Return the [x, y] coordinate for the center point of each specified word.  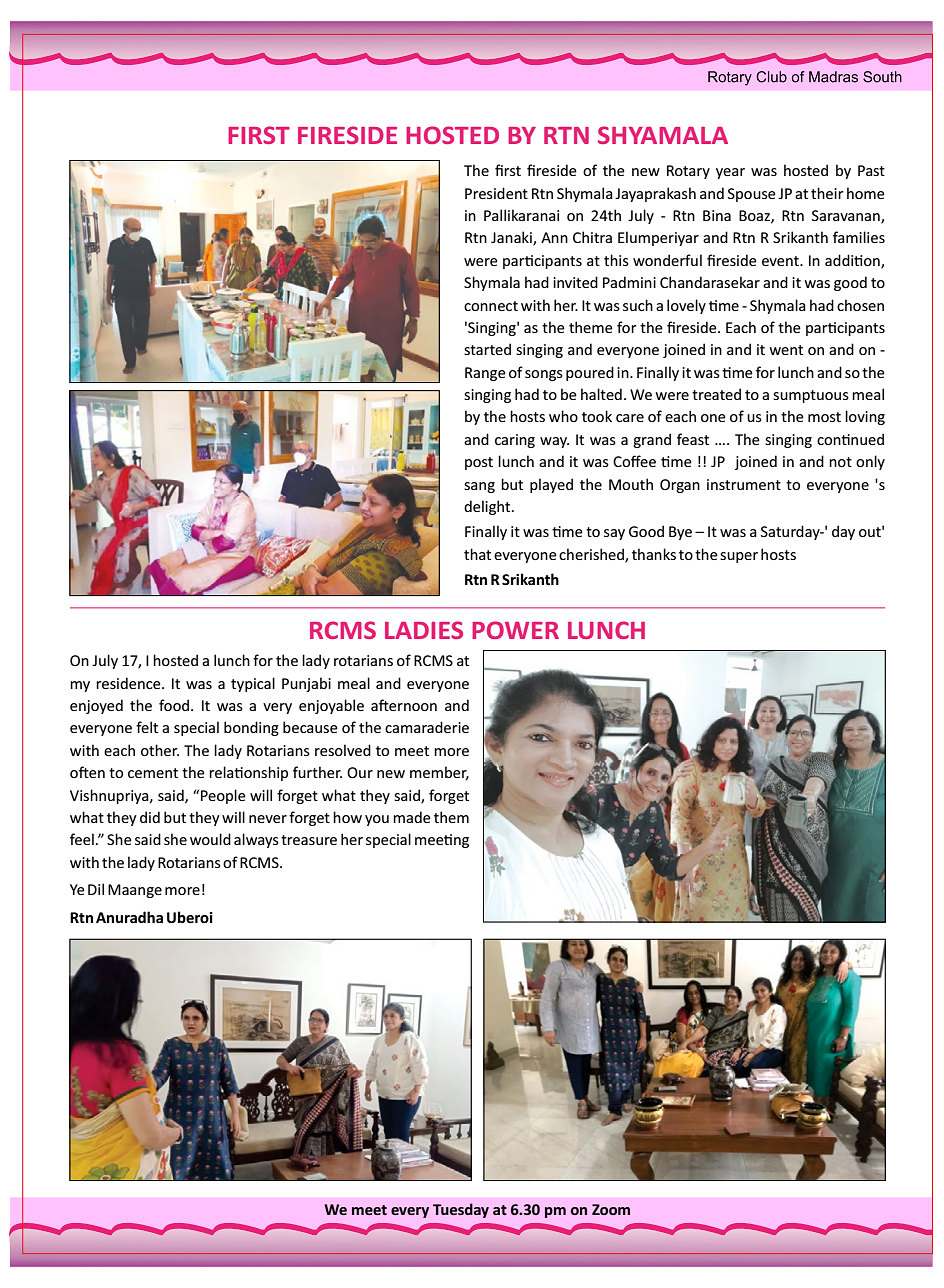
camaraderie [427, 727]
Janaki [512, 238]
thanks [654, 554]
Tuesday [461, 1210]
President [496, 193]
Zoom [611, 1209]
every [410, 1212]
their [827, 193]
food [174, 705]
